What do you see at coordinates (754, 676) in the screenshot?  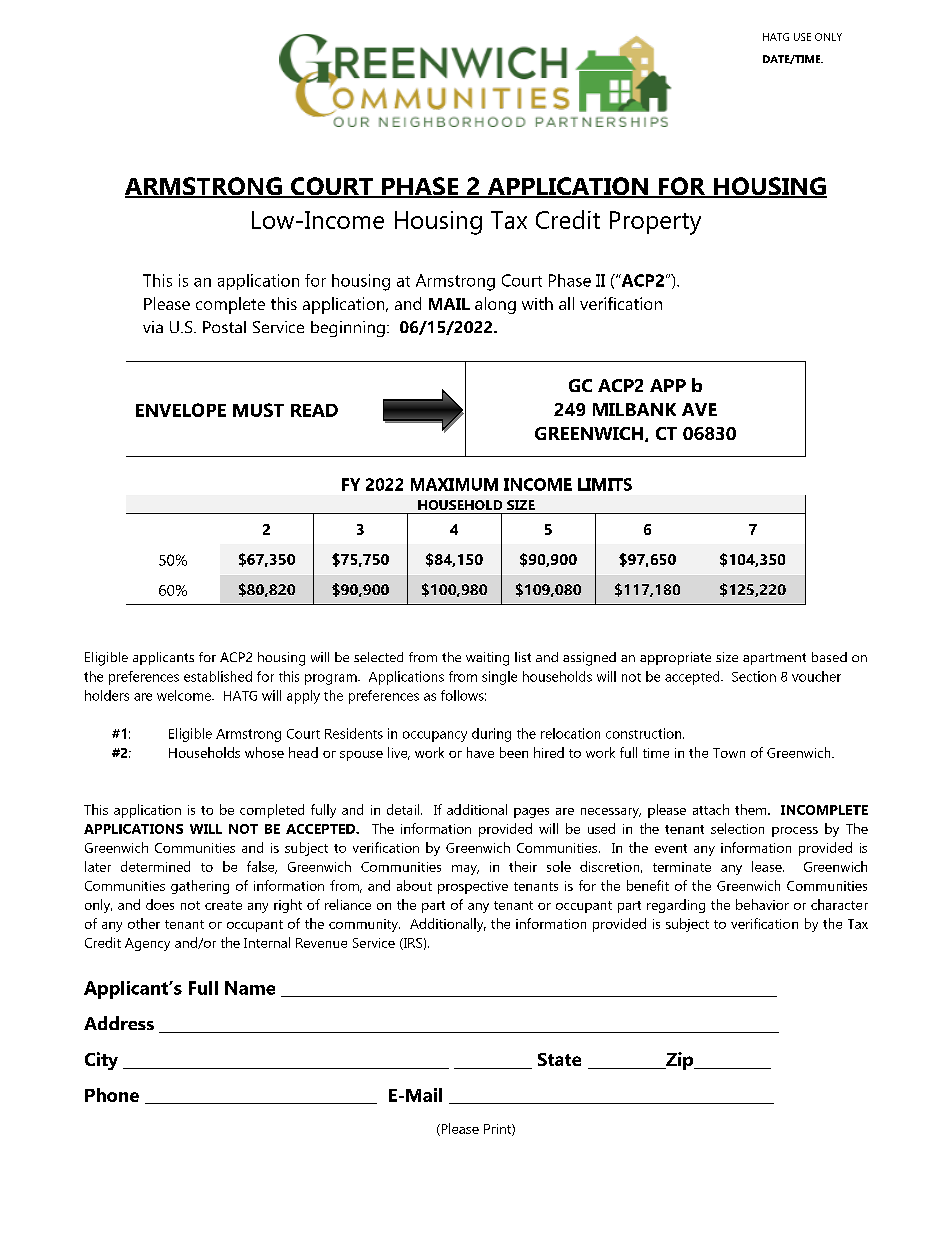 I see `Section` at bounding box center [754, 676].
